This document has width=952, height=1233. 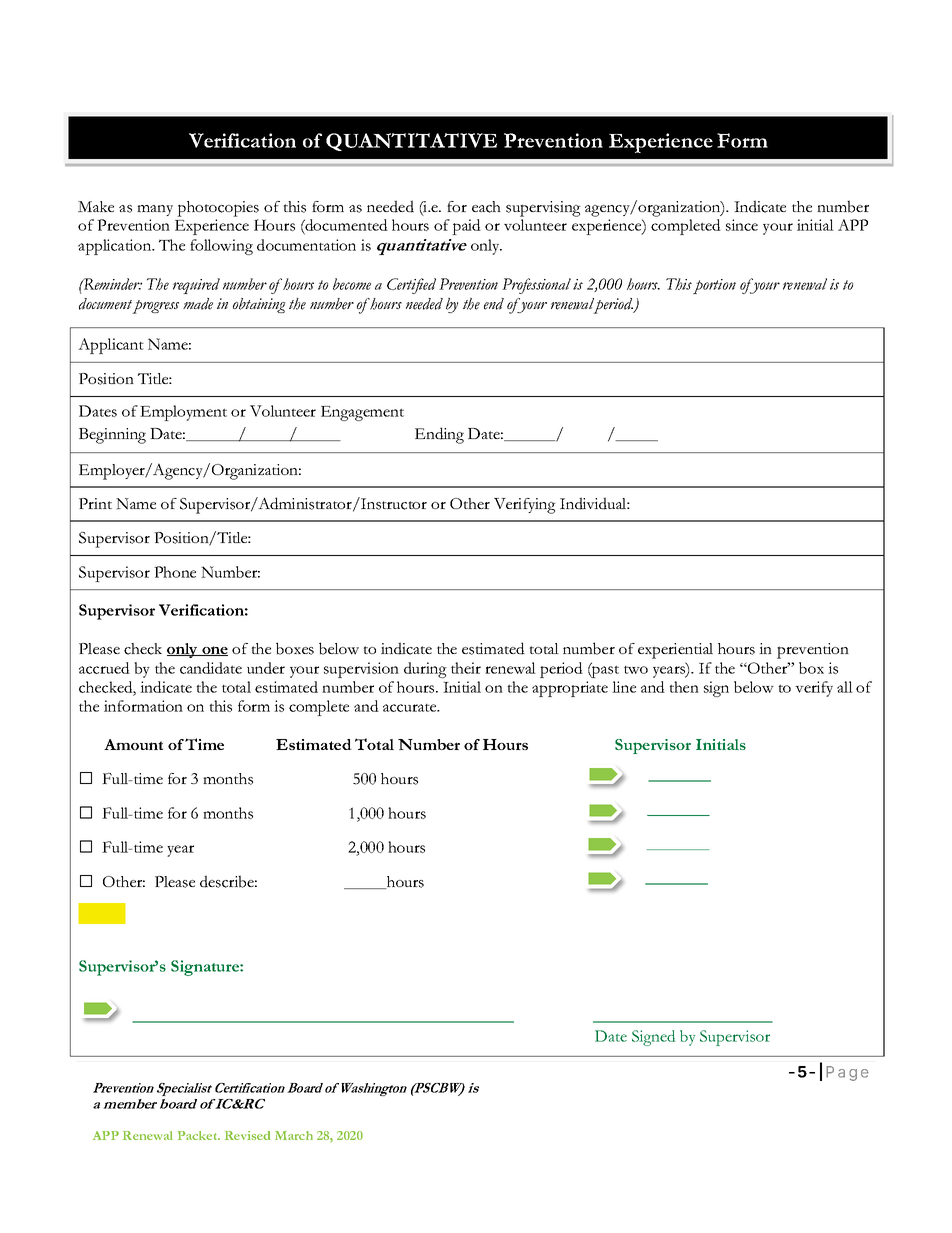 I want to click on all, so click(x=845, y=687).
